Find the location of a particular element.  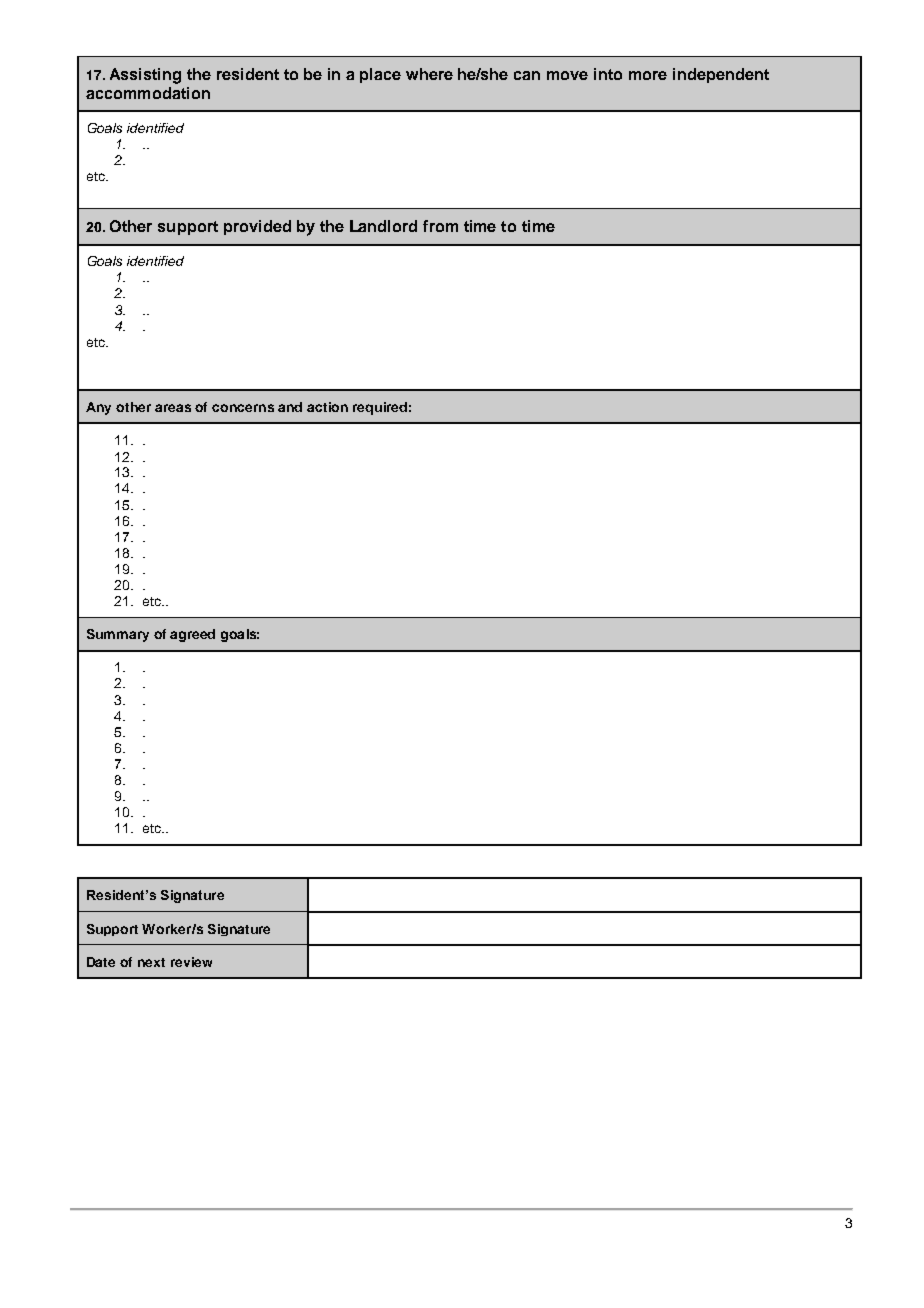

action is located at coordinates (327, 407).
